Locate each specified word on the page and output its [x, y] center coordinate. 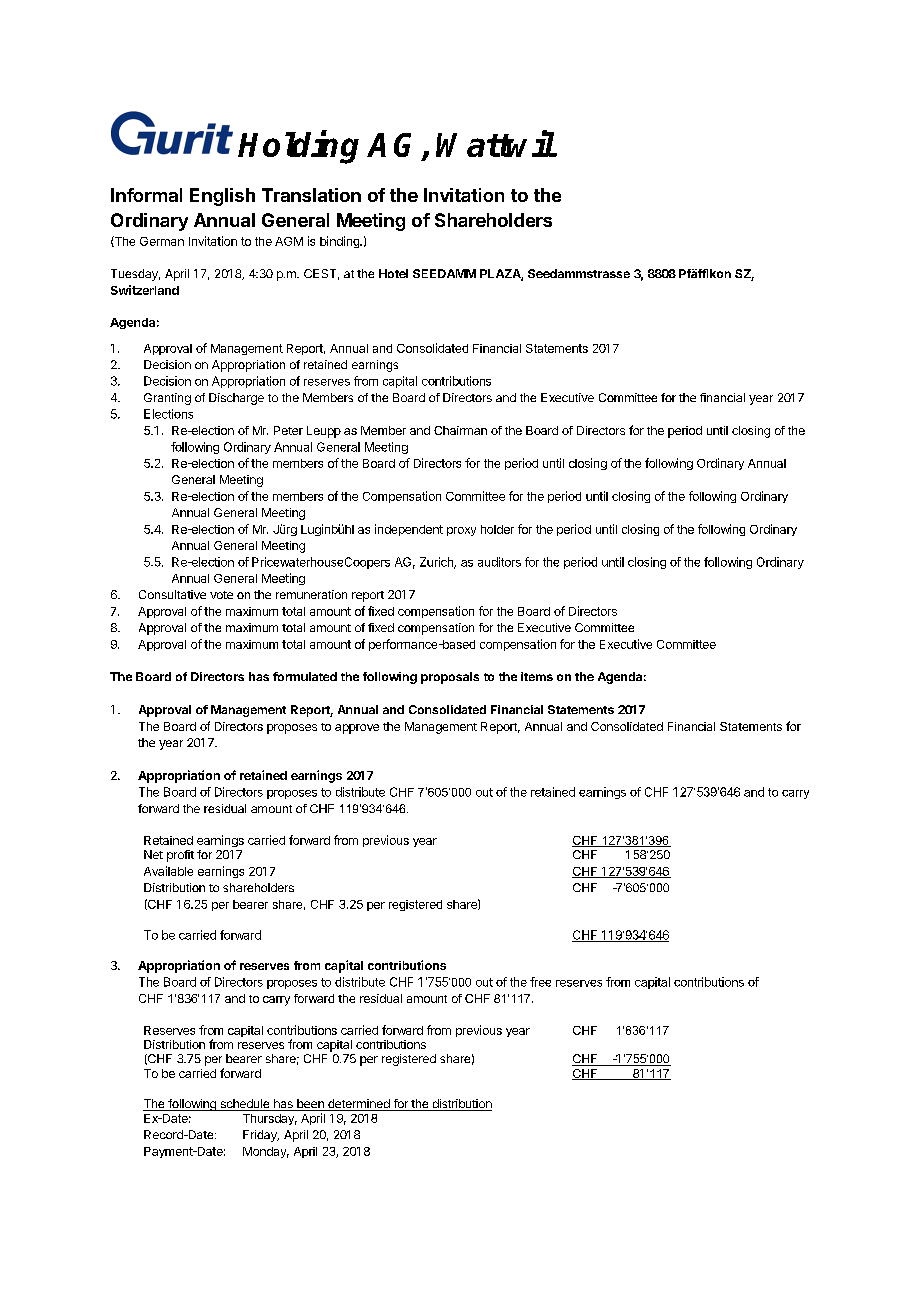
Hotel [393, 273]
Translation [311, 195]
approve [357, 729]
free [540, 982]
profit [180, 856]
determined [359, 1105]
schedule [245, 1105]
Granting [167, 399]
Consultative [172, 594]
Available [168, 871]
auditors [499, 562]
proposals [450, 678]
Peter [288, 430]
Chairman [460, 430]
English [222, 197]
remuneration [311, 594]
